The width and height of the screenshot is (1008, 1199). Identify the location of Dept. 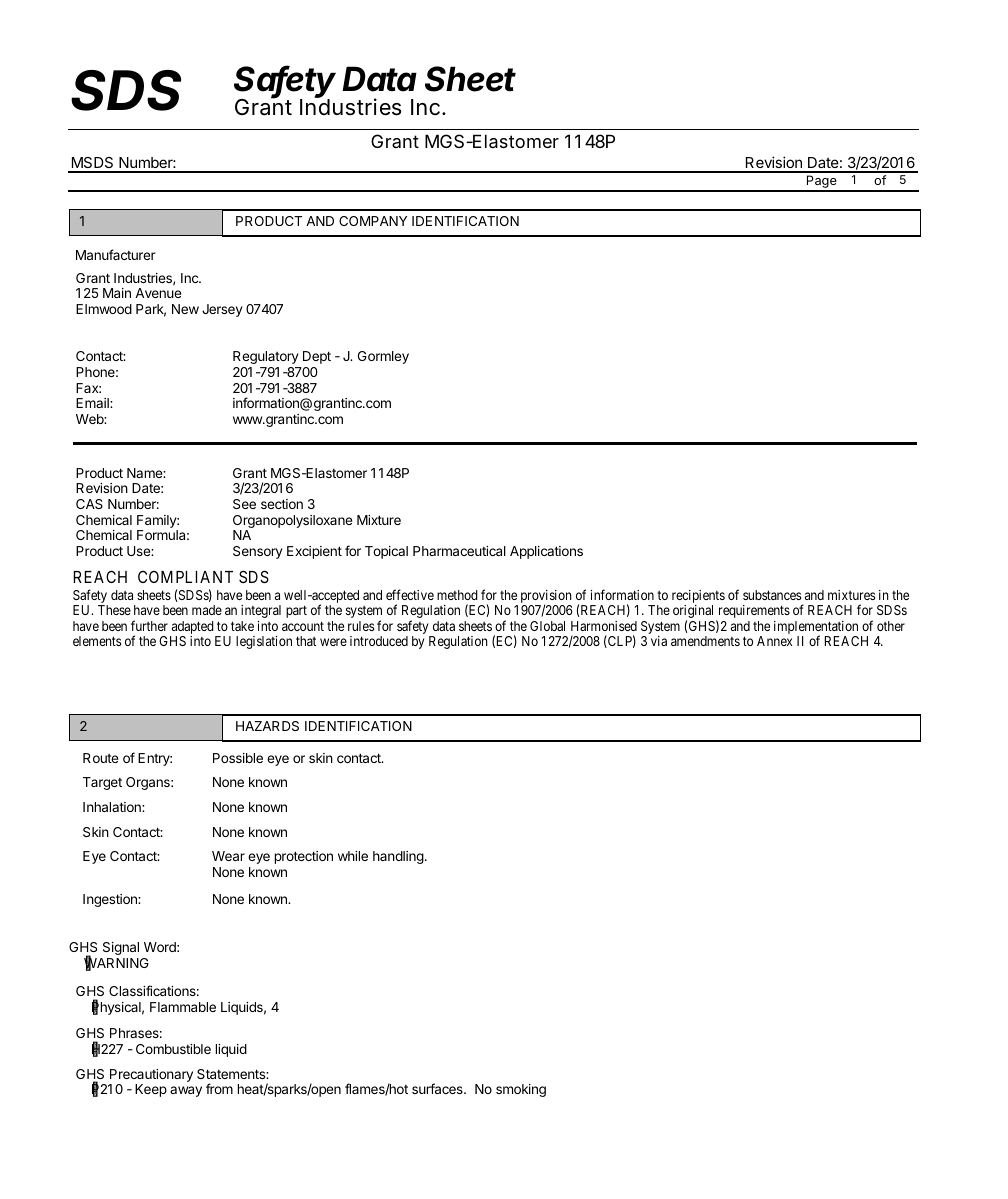
(317, 357).
